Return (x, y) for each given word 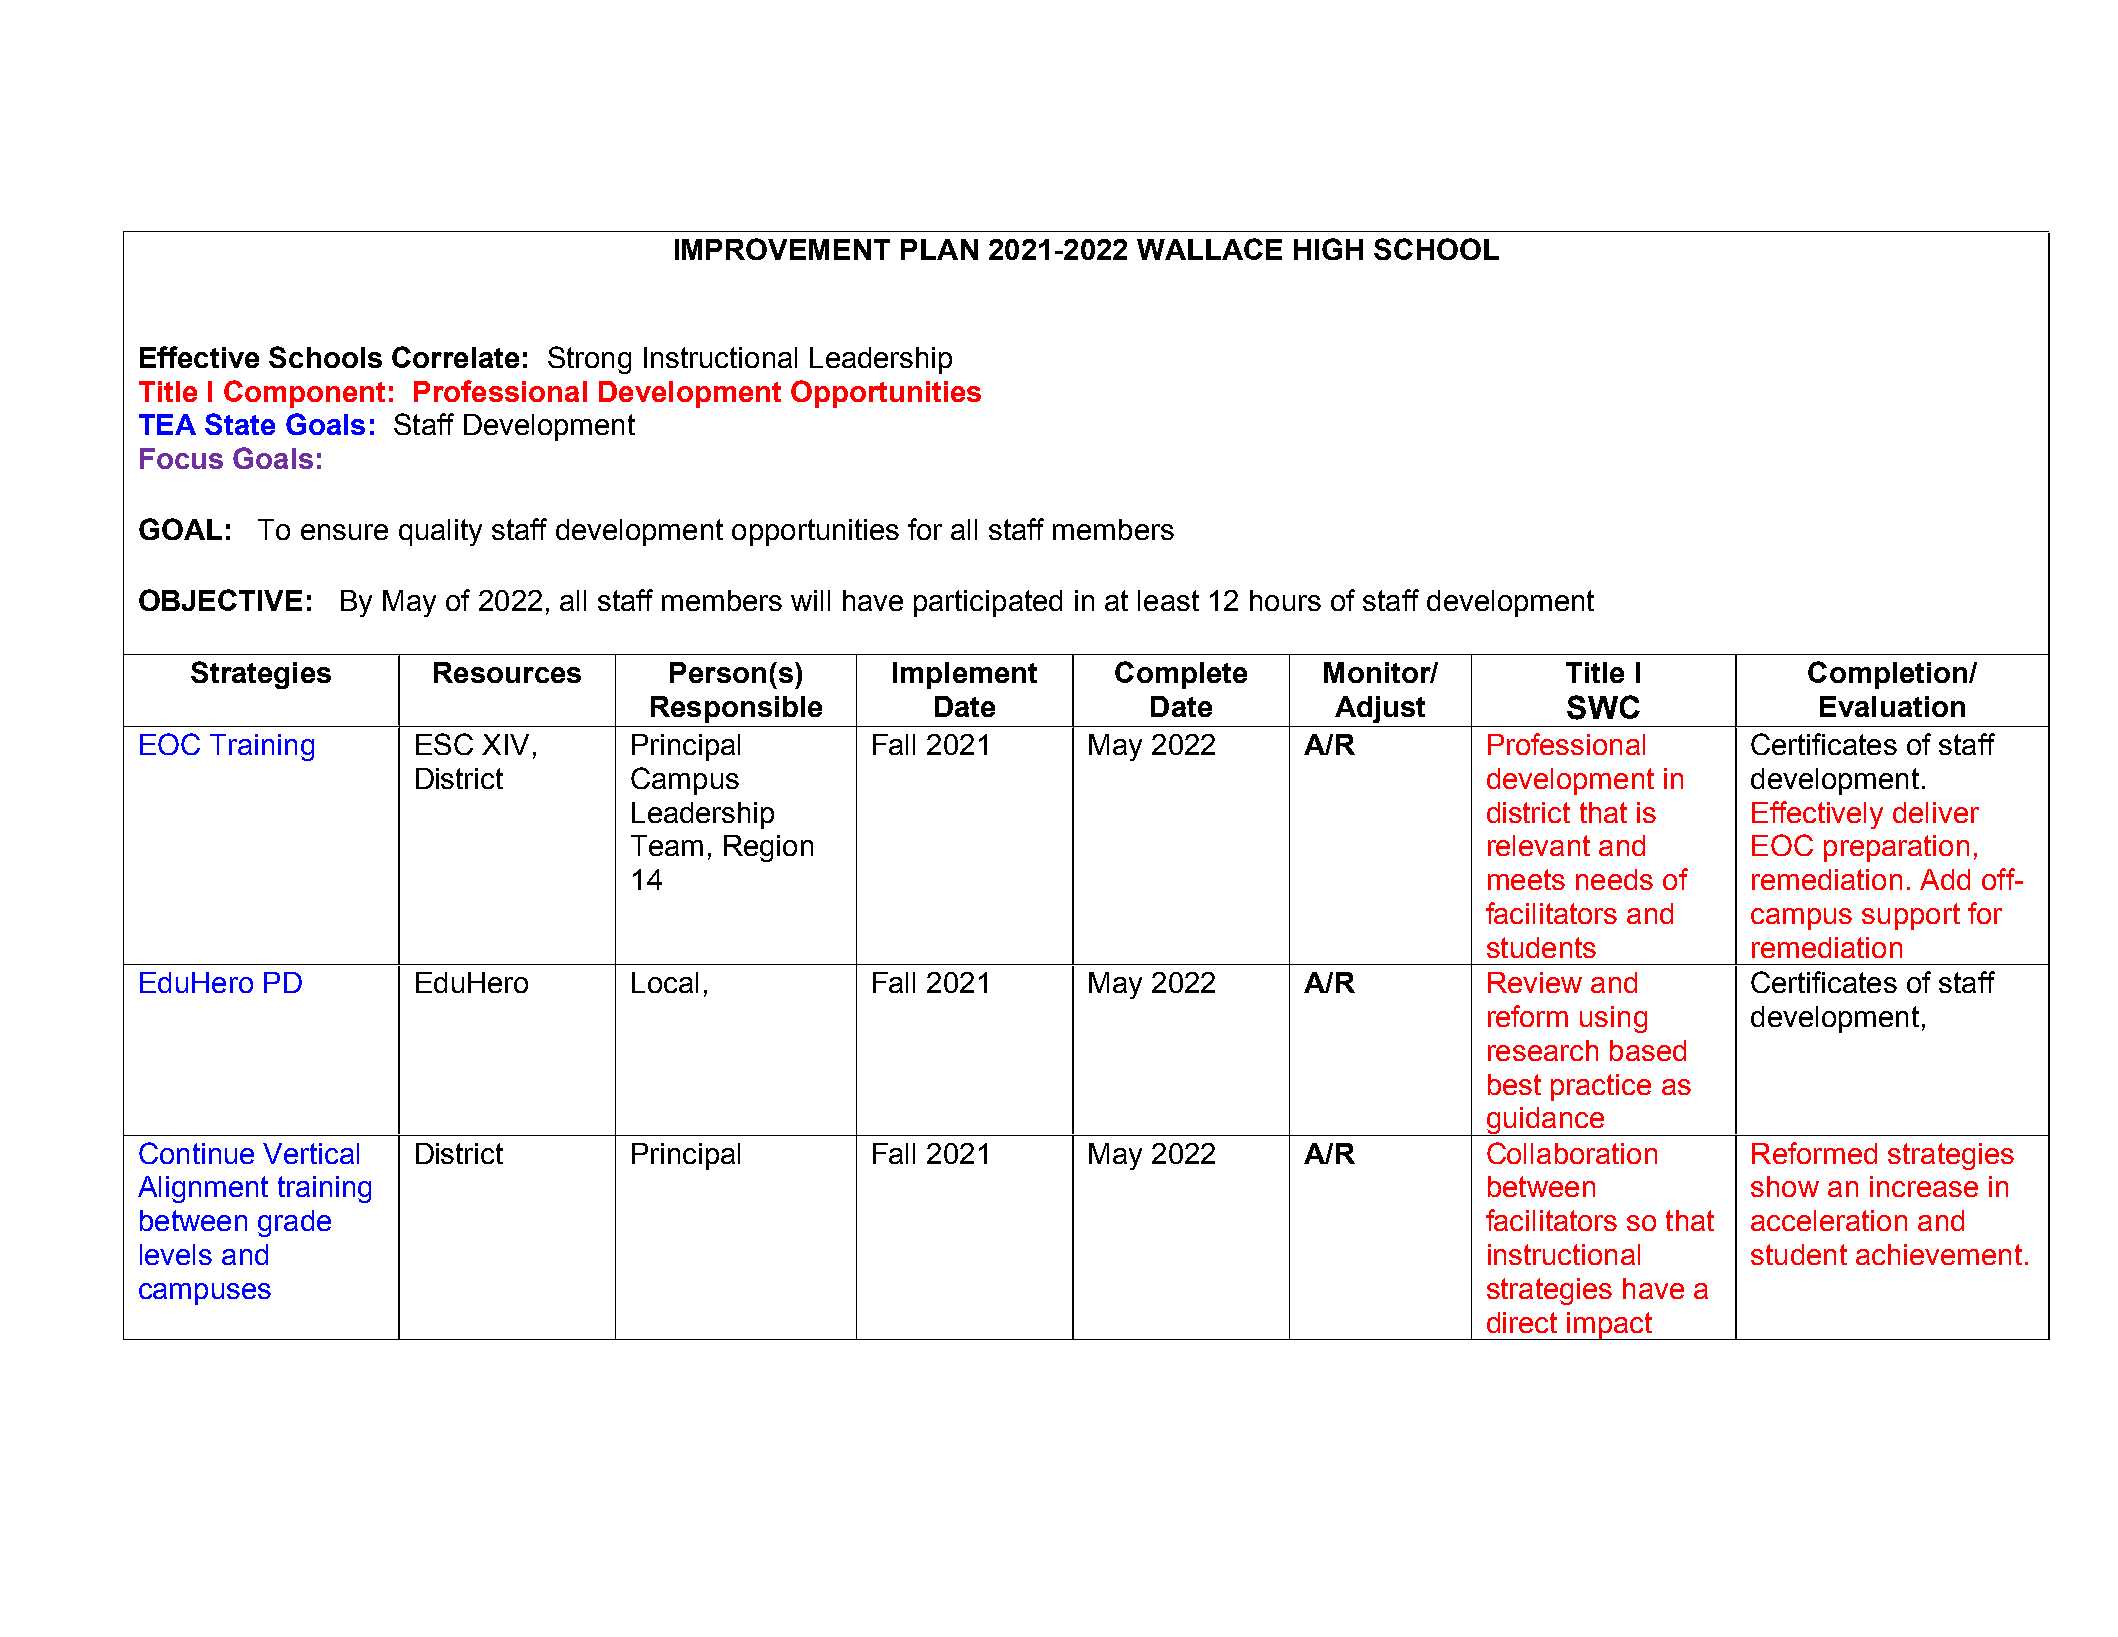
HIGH (1328, 249)
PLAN (939, 249)
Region (768, 848)
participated (988, 603)
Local (665, 982)
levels (176, 1254)
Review (1535, 982)
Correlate (455, 357)
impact (1610, 1326)
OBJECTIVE (220, 600)
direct (1522, 1322)
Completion (1889, 675)
